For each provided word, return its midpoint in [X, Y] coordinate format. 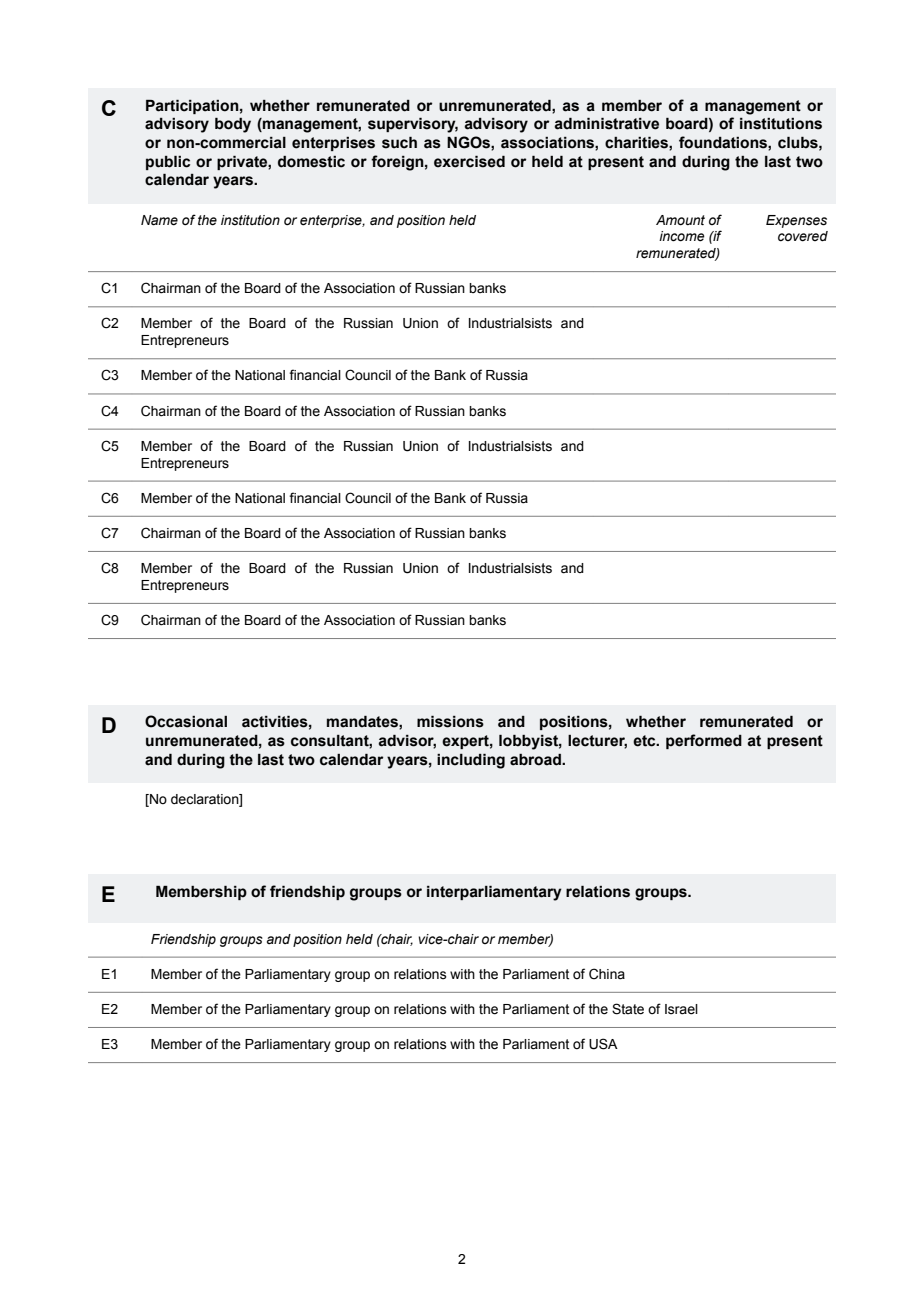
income [682, 236]
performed [704, 741]
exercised [469, 161]
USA [603, 1044]
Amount [680, 220]
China [607, 974]
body [233, 125]
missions [450, 721]
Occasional [186, 721]
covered [803, 236]
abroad [536, 760]
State [628, 1009]
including [471, 761]
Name [159, 220]
